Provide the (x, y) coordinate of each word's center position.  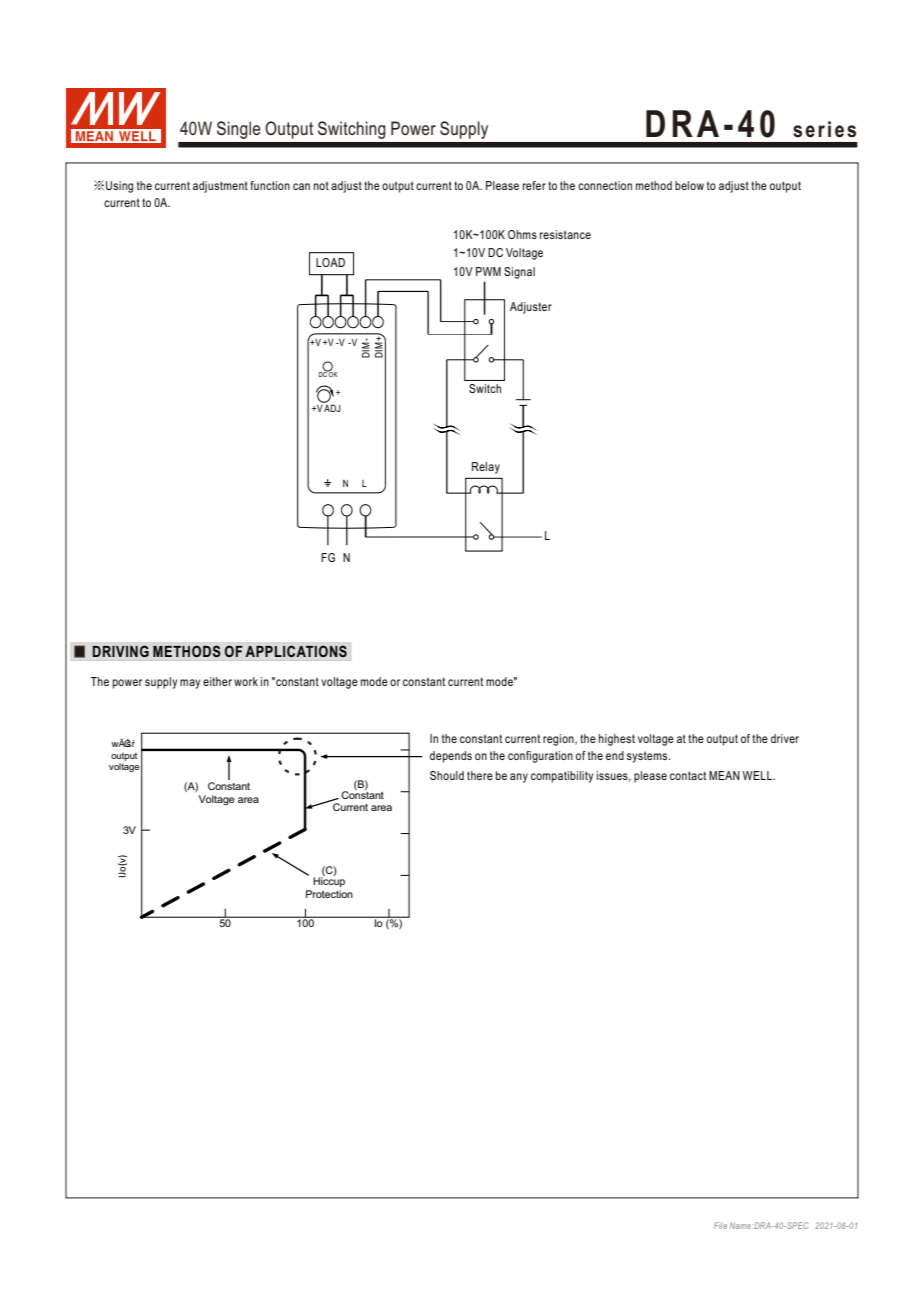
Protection (329, 894)
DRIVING (120, 651)
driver (785, 738)
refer (534, 185)
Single (238, 130)
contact (688, 775)
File (720, 1225)
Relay (486, 468)
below (689, 185)
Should (447, 775)
